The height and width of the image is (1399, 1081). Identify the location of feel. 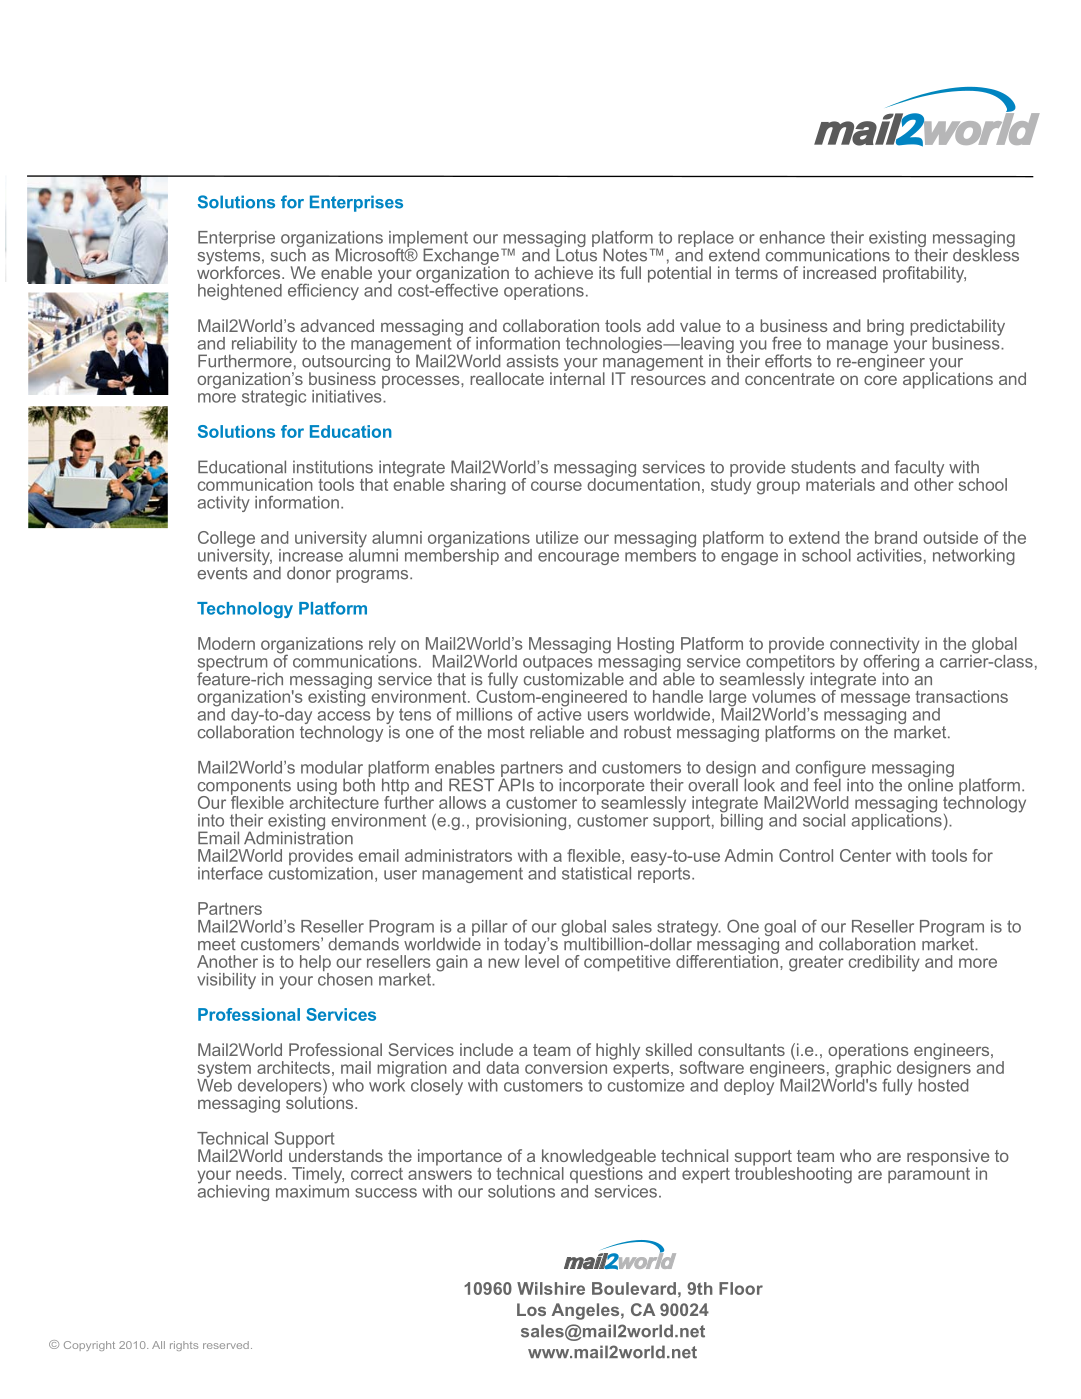
(827, 784).
